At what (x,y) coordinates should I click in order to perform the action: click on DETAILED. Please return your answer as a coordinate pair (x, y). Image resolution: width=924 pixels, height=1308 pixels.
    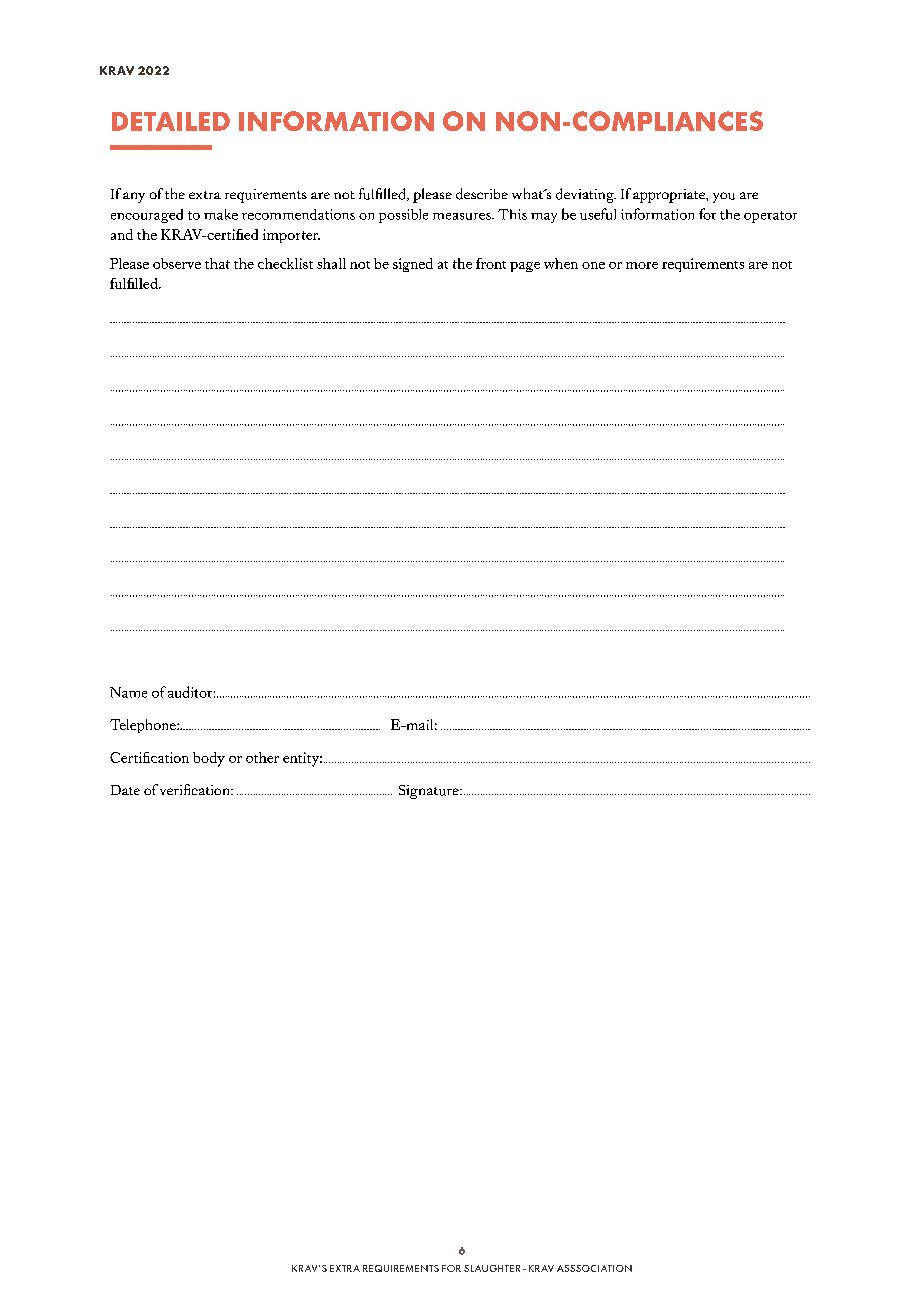
    Looking at the image, I should click on (171, 121).
